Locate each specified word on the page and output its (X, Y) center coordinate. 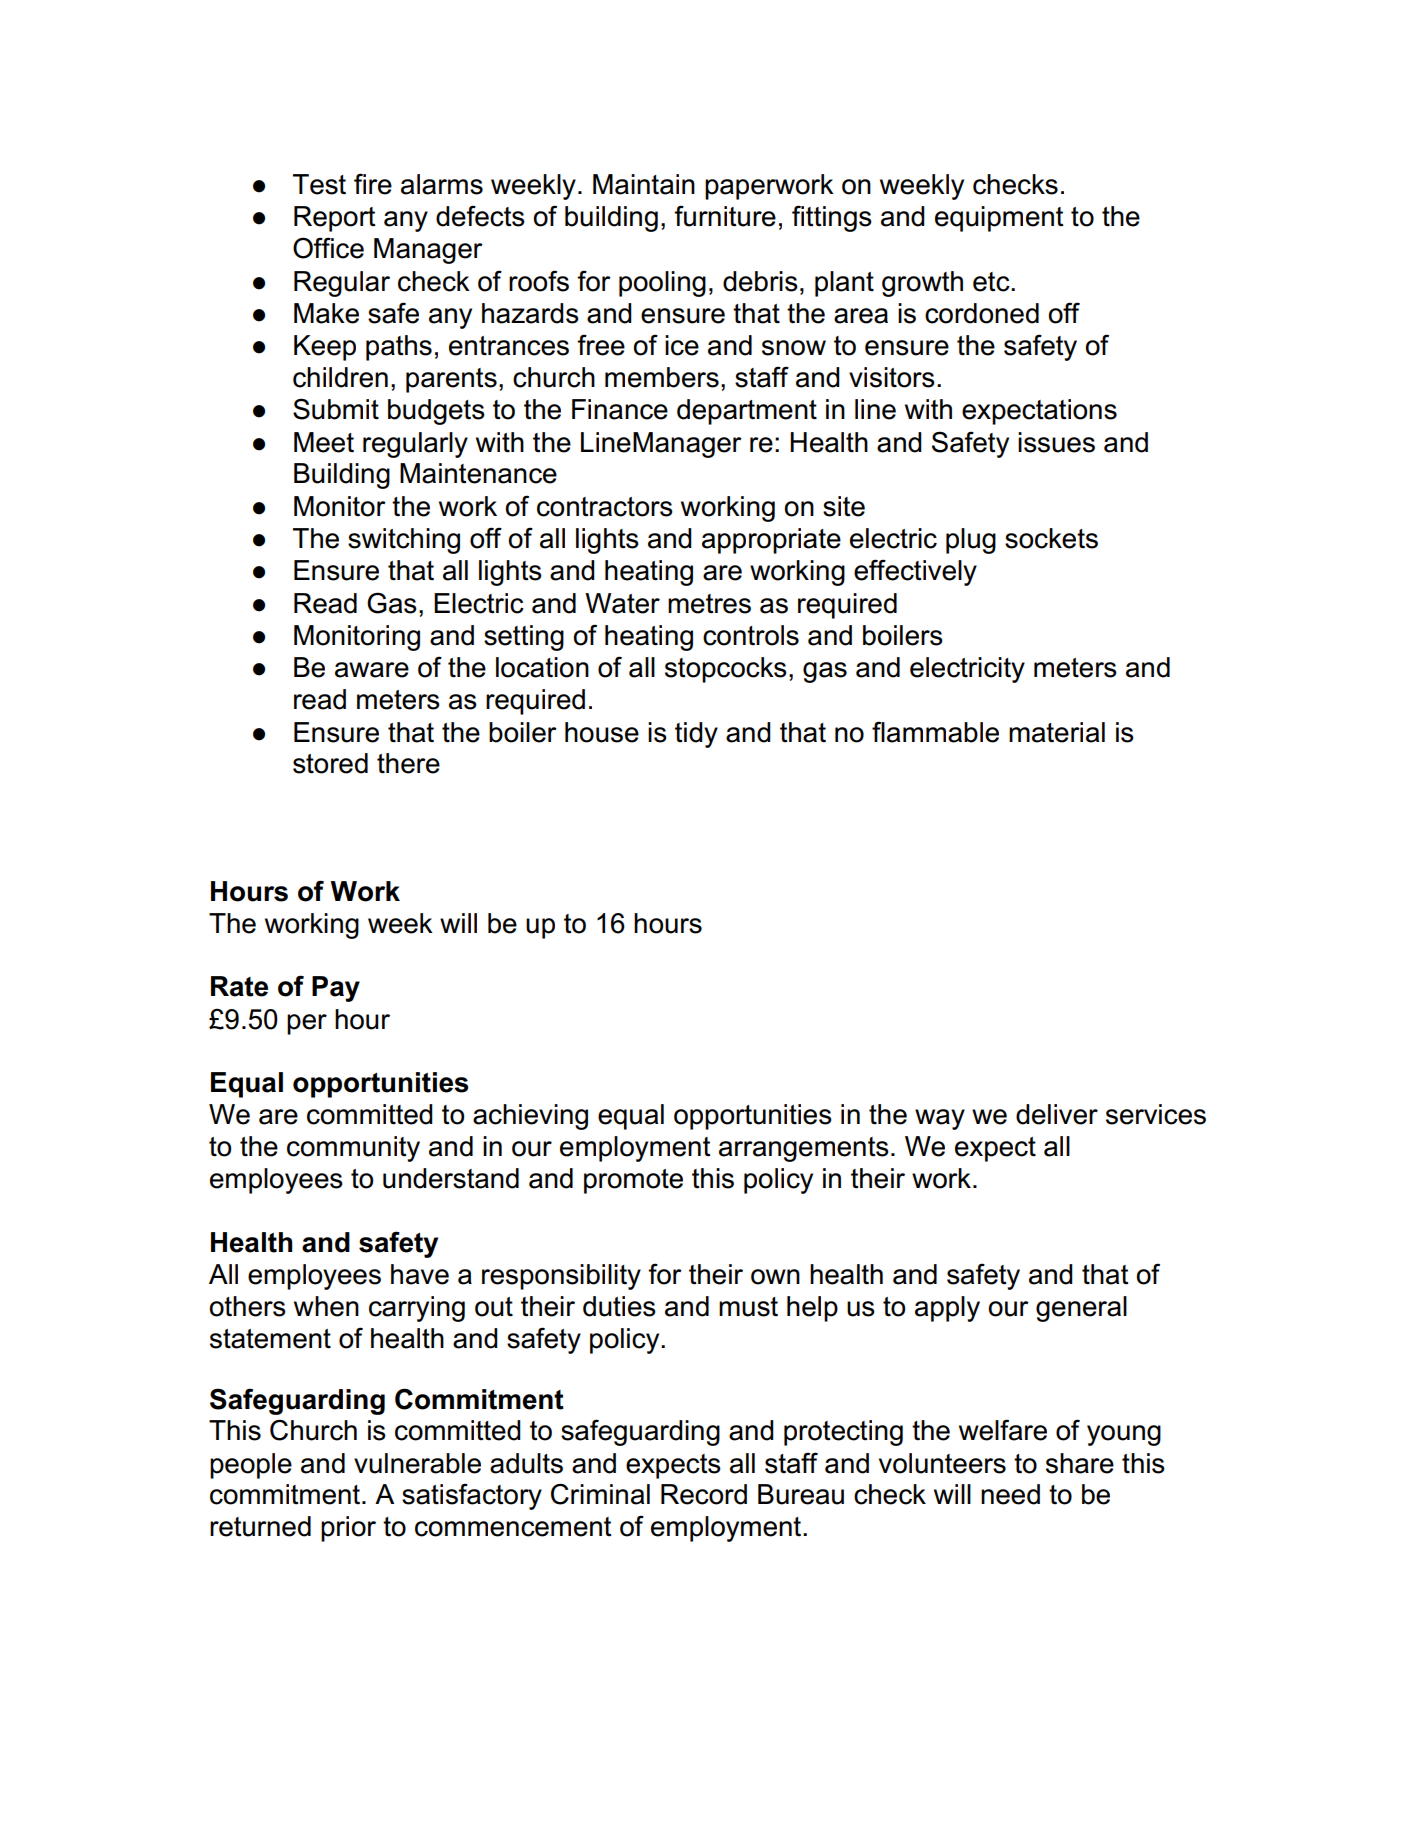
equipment (999, 219)
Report (335, 219)
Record (704, 1494)
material (1057, 732)
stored (330, 763)
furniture (725, 216)
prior (348, 1529)
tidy (696, 735)
